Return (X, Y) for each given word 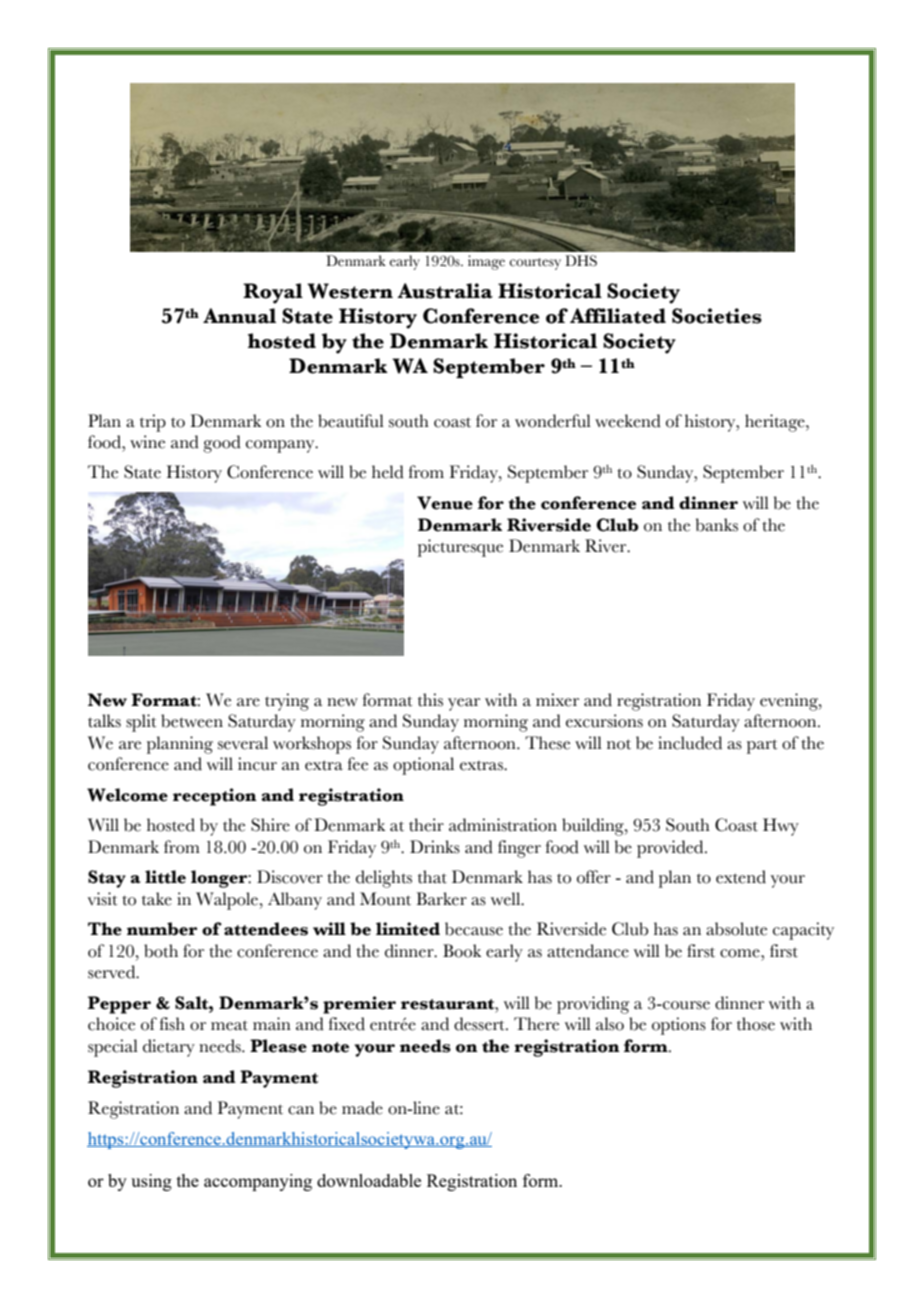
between (192, 721)
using (151, 1182)
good (222, 444)
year (464, 704)
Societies (717, 316)
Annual (239, 316)
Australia (445, 291)
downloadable (369, 1180)
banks (717, 525)
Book (462, 951)
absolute (736, 929)
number (162, 929)
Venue (445, 503)
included (690, 743)
